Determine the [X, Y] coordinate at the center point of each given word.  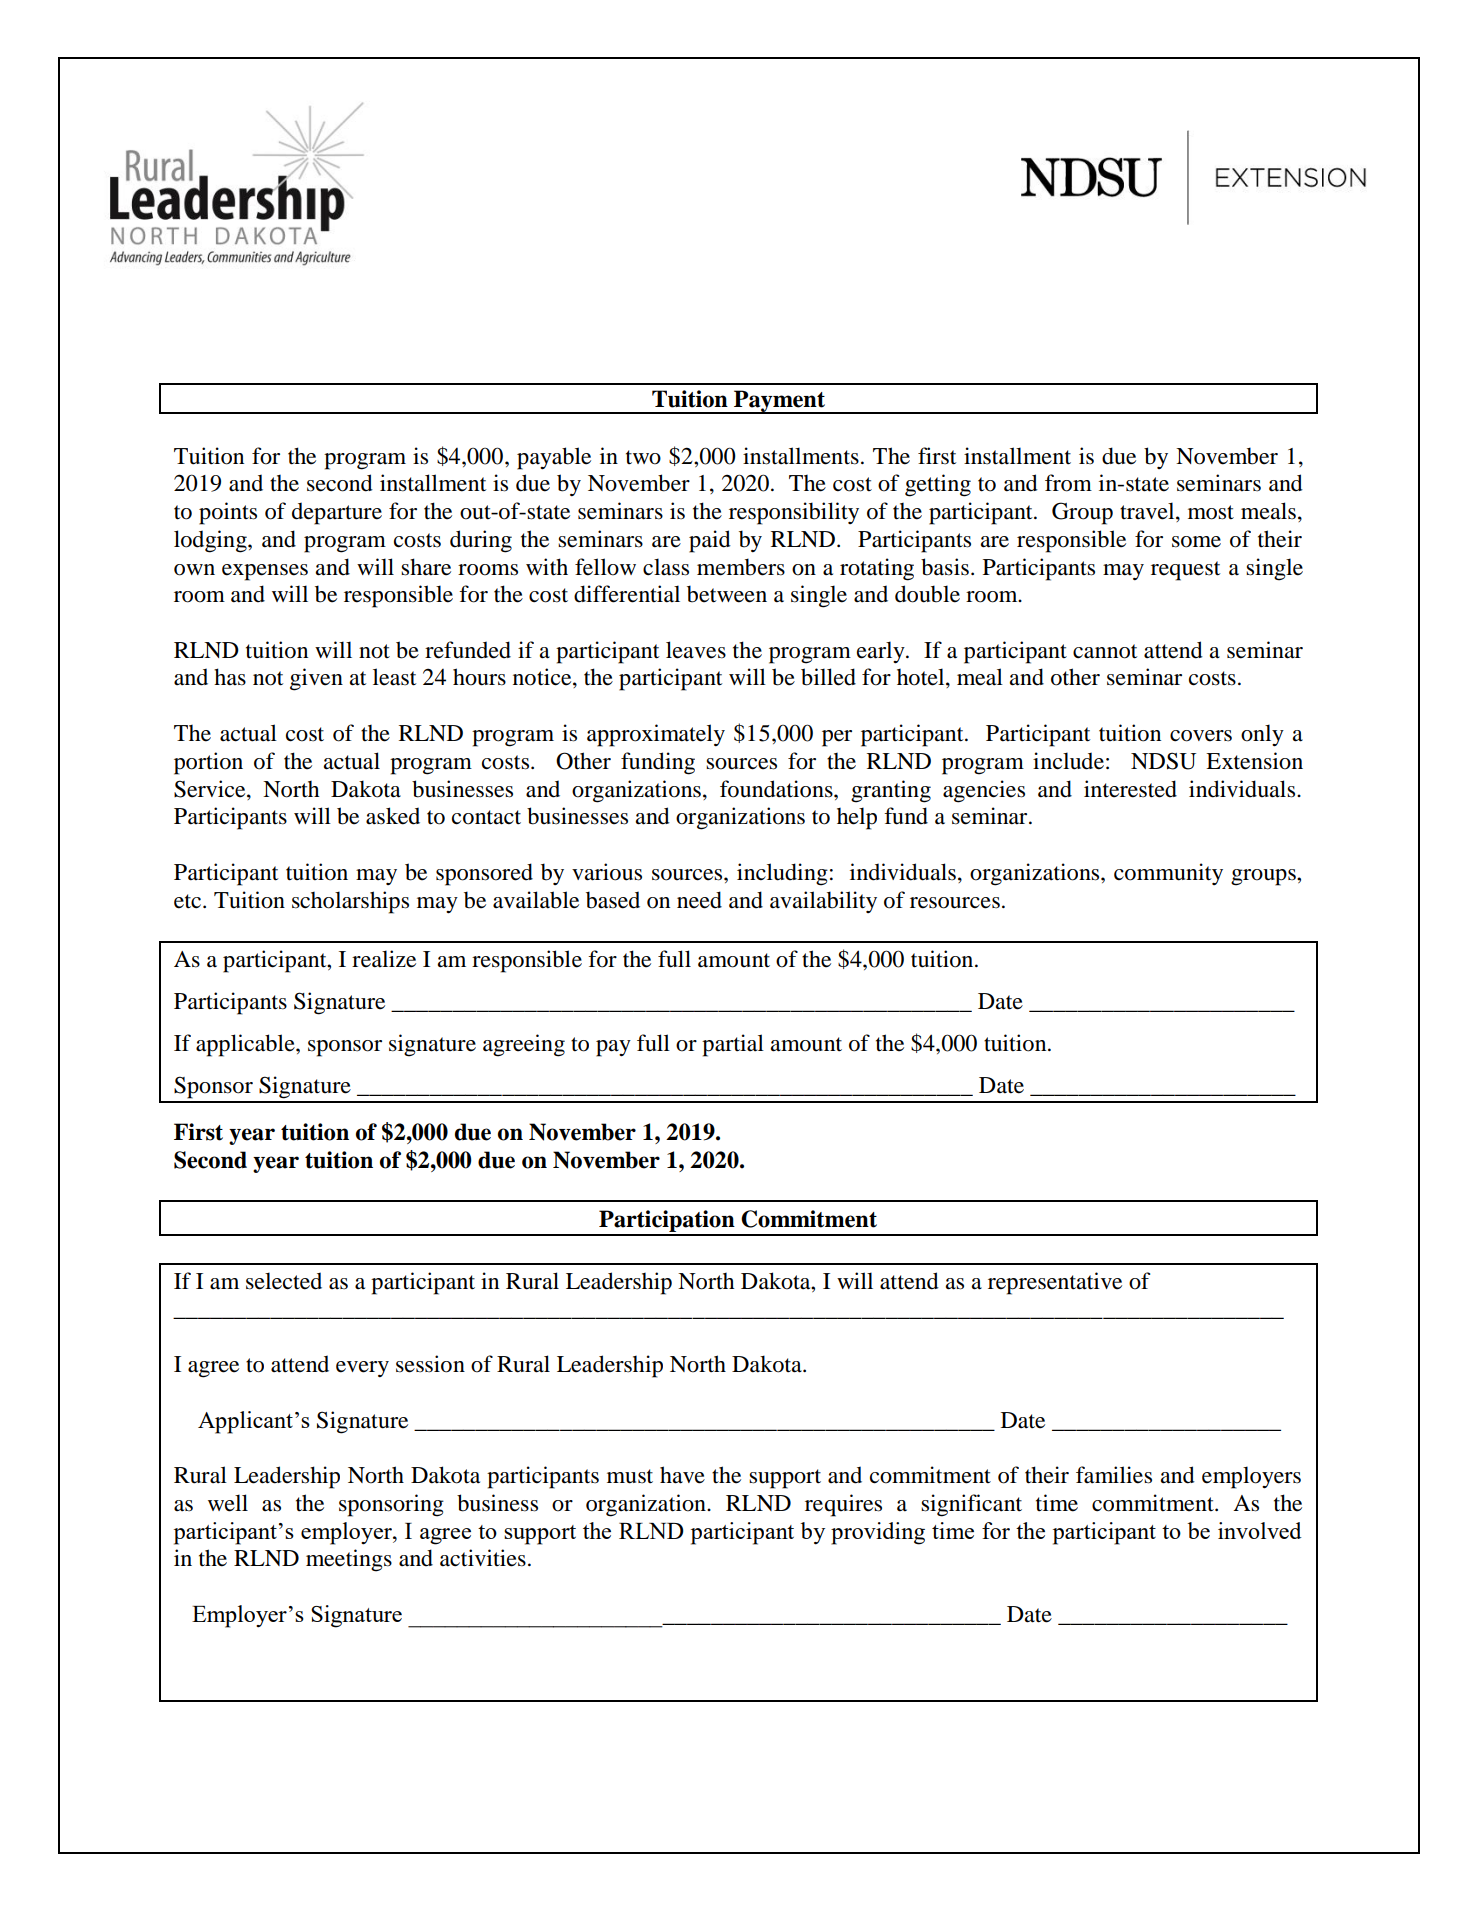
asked [393, 816]
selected [284, 1281]
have [682, 1475]
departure [337, 513]
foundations [777, 789]
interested [1130, 789]
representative [1055, 1283]
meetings [349, 1560]
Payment [779, 402]
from [1068, 483]
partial [733, 1045]
